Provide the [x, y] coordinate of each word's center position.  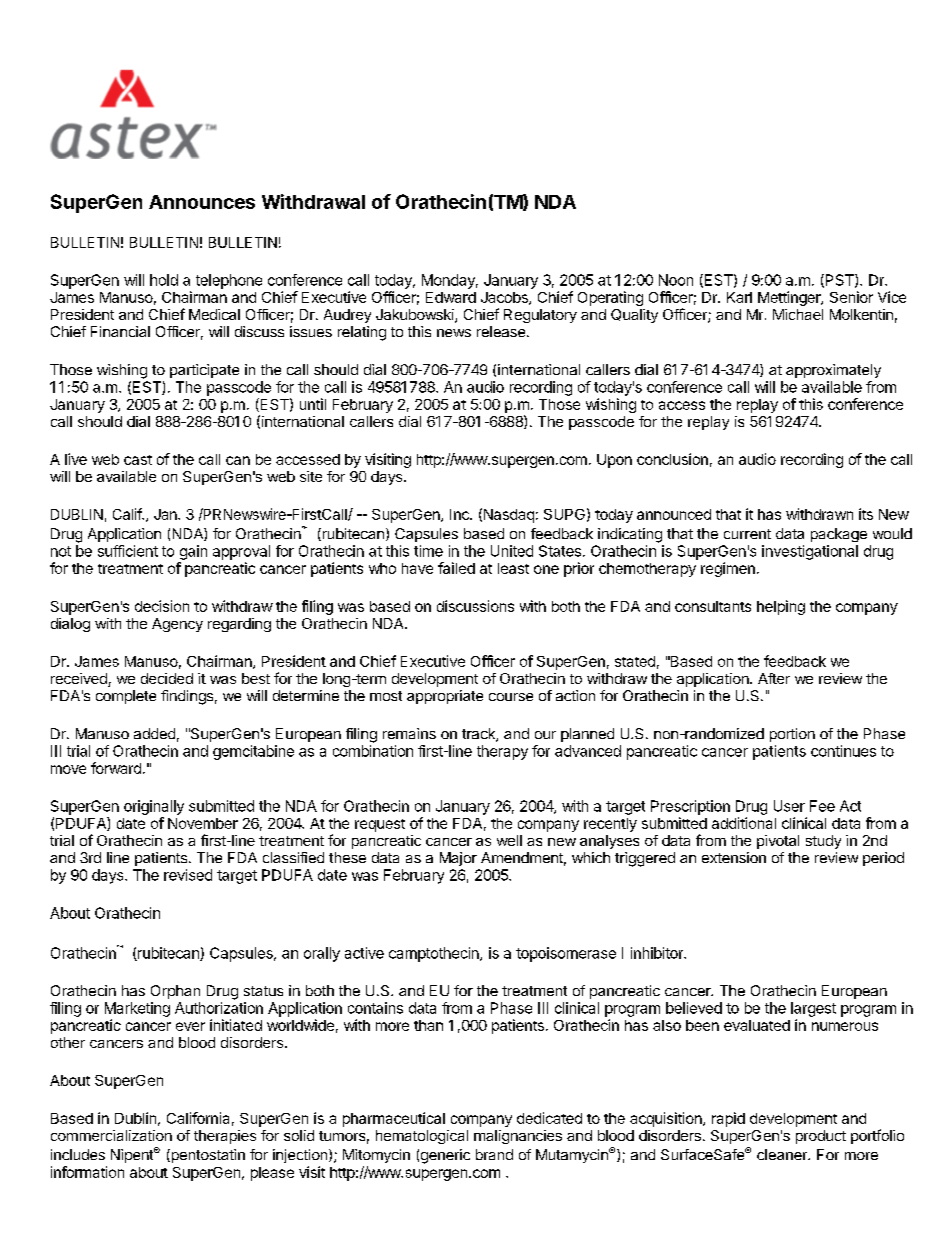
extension [734, 857]
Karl [739, 297]
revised [188, 875]
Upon [614, 461]
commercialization [111, 1135]
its [866, 514]
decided [167, 678]
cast [138, 460]
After [774, 678]
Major [458, 859]
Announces [202, 202]
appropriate [445, 697]
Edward [451, 297]
